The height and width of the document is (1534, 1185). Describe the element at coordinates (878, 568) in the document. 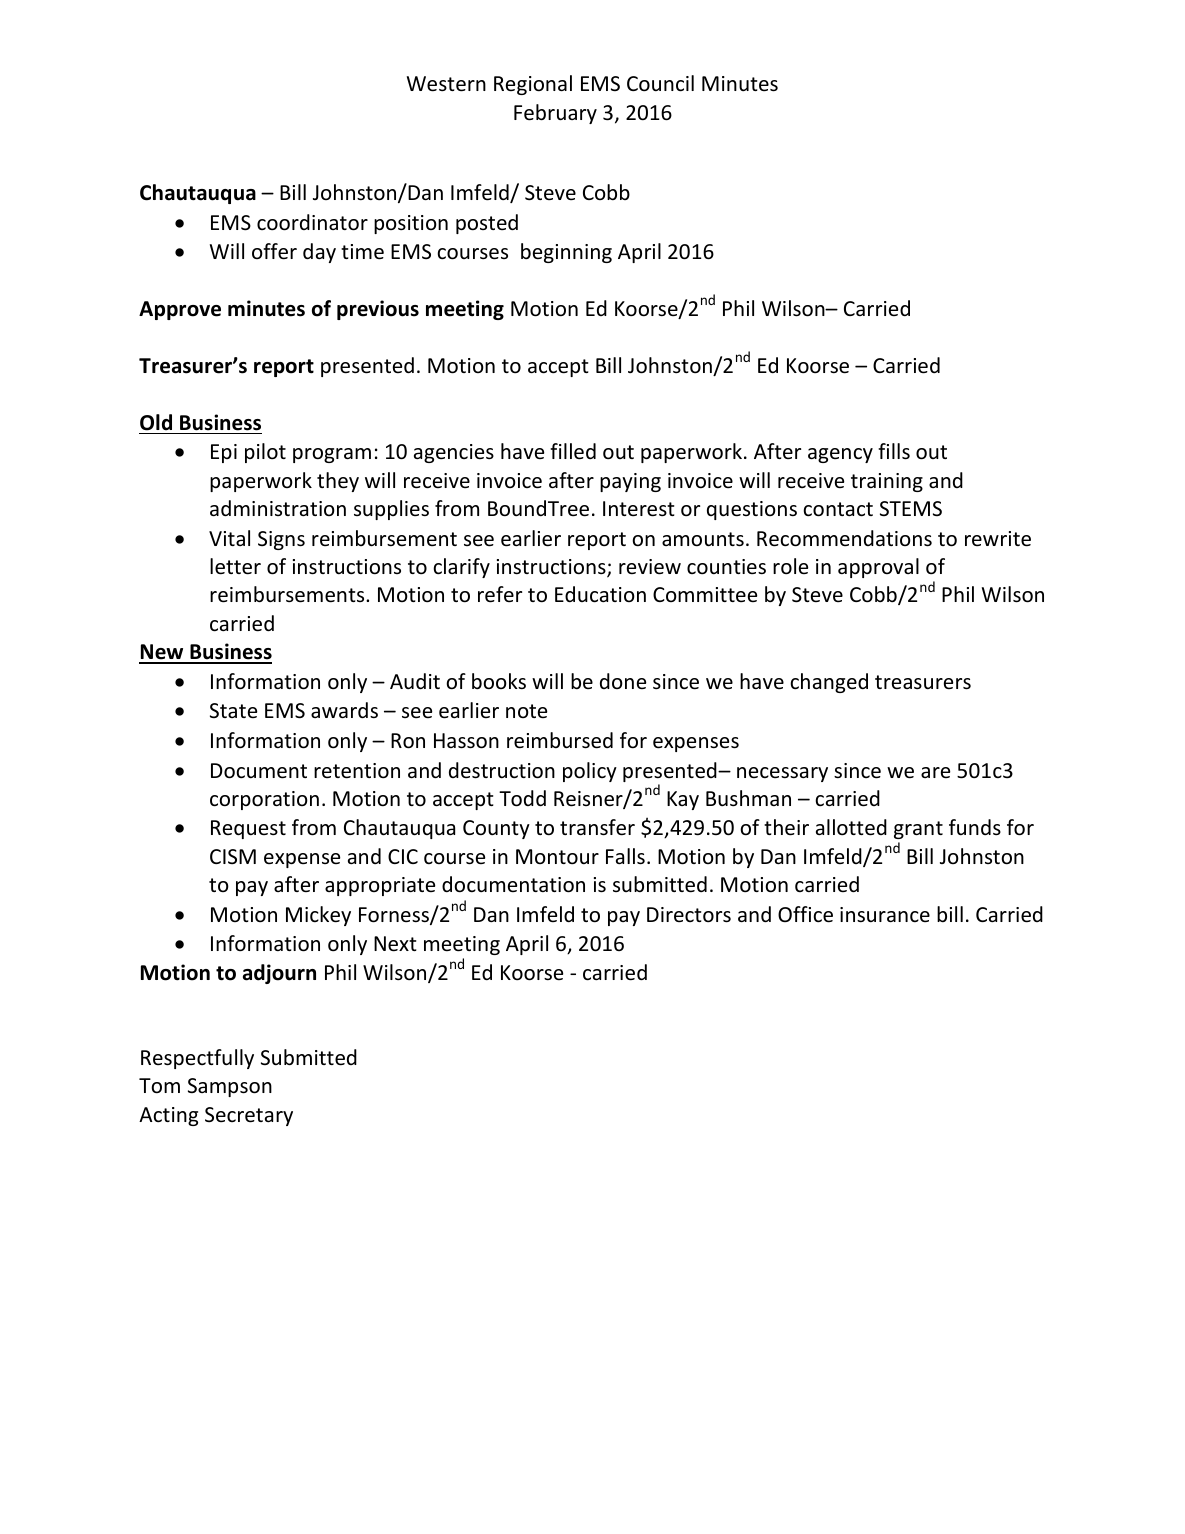

I see `approval` at that location.
